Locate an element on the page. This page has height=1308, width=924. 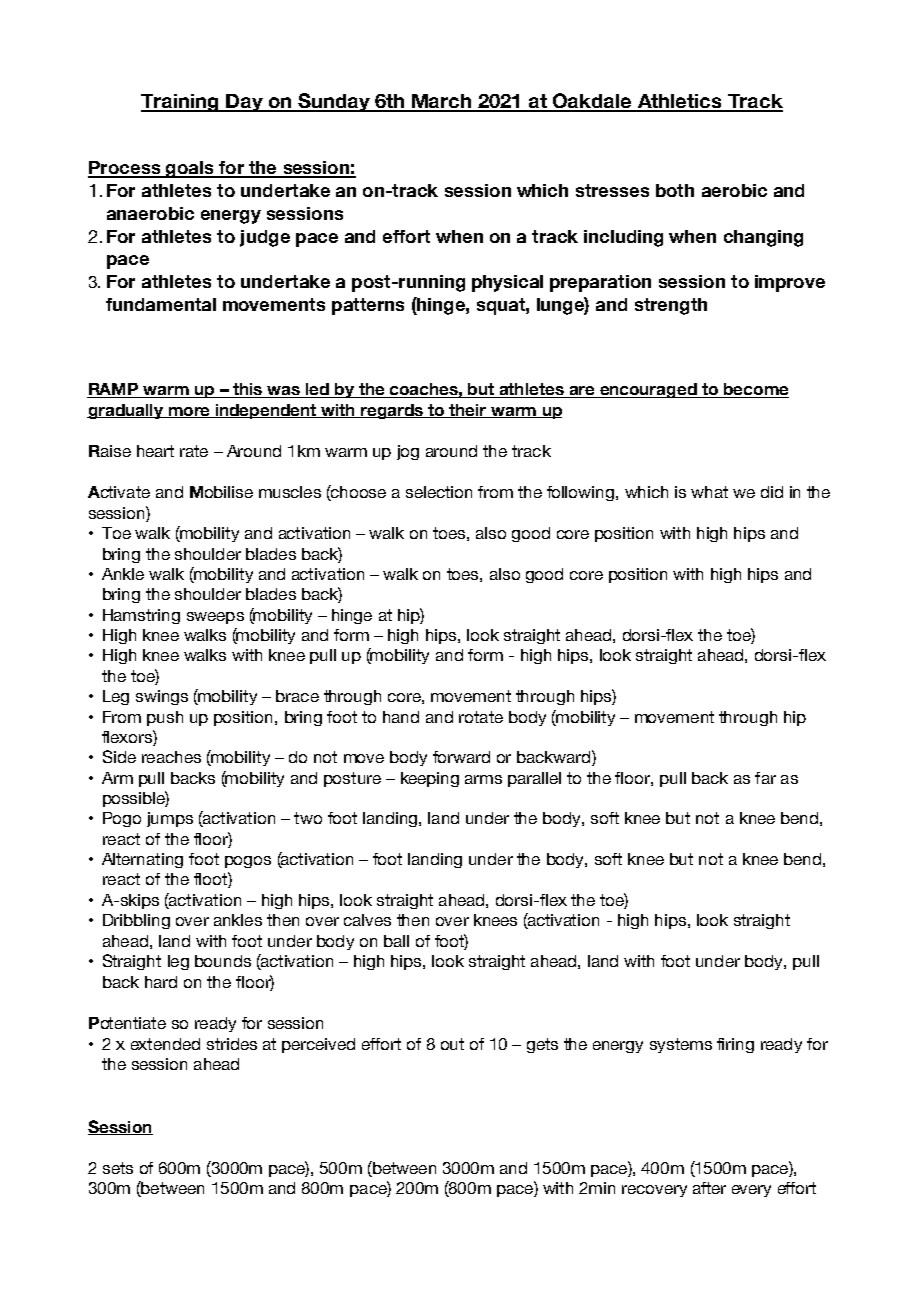
March is located at coordinates (441, 102).
